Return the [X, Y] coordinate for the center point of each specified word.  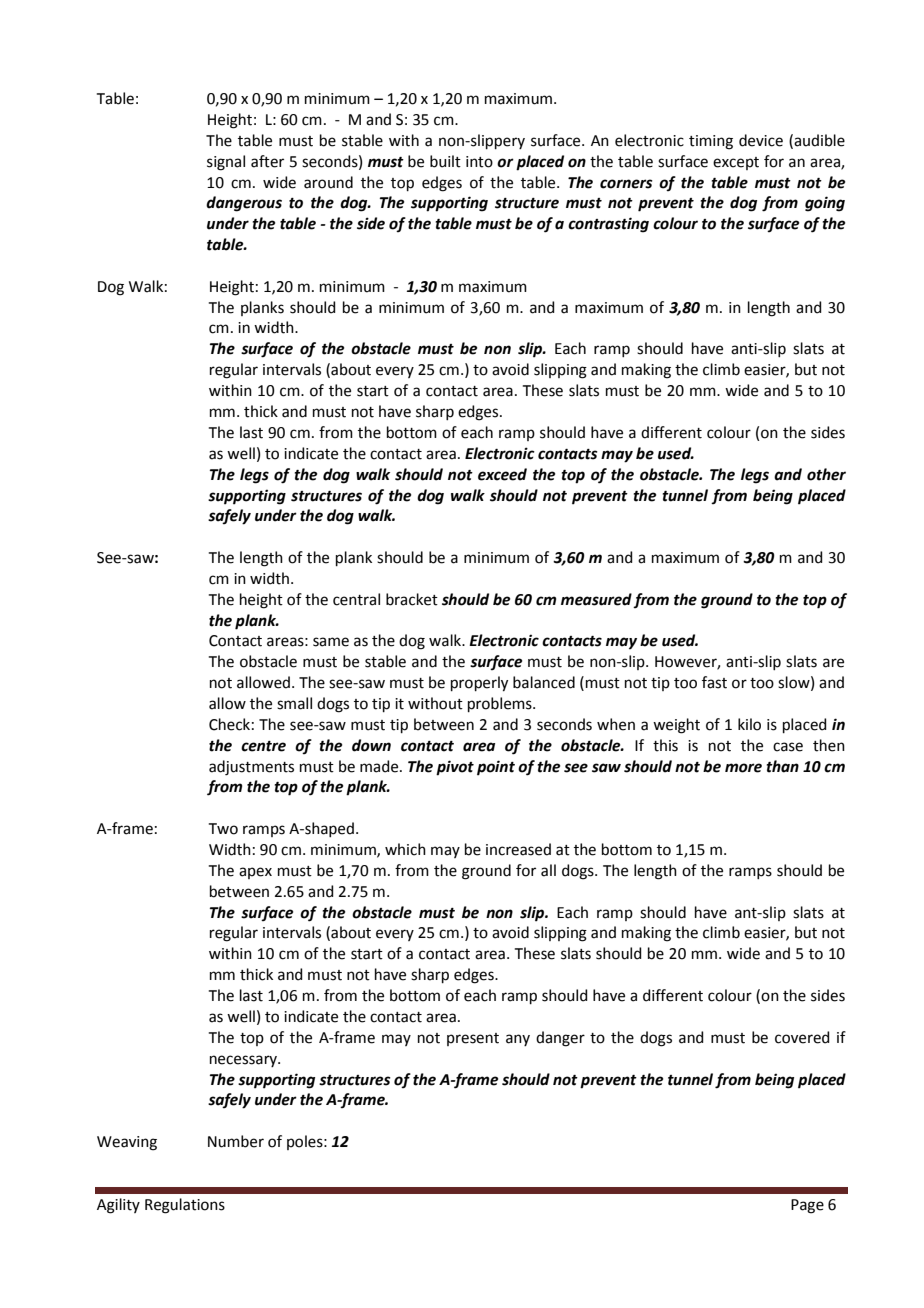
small [294, 703]
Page [807, 1206]
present [473, 1039]
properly [479, 684]
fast [714, 682]
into [479, 162]
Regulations [185, 1206]
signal [226, 163]
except [736, 163]
